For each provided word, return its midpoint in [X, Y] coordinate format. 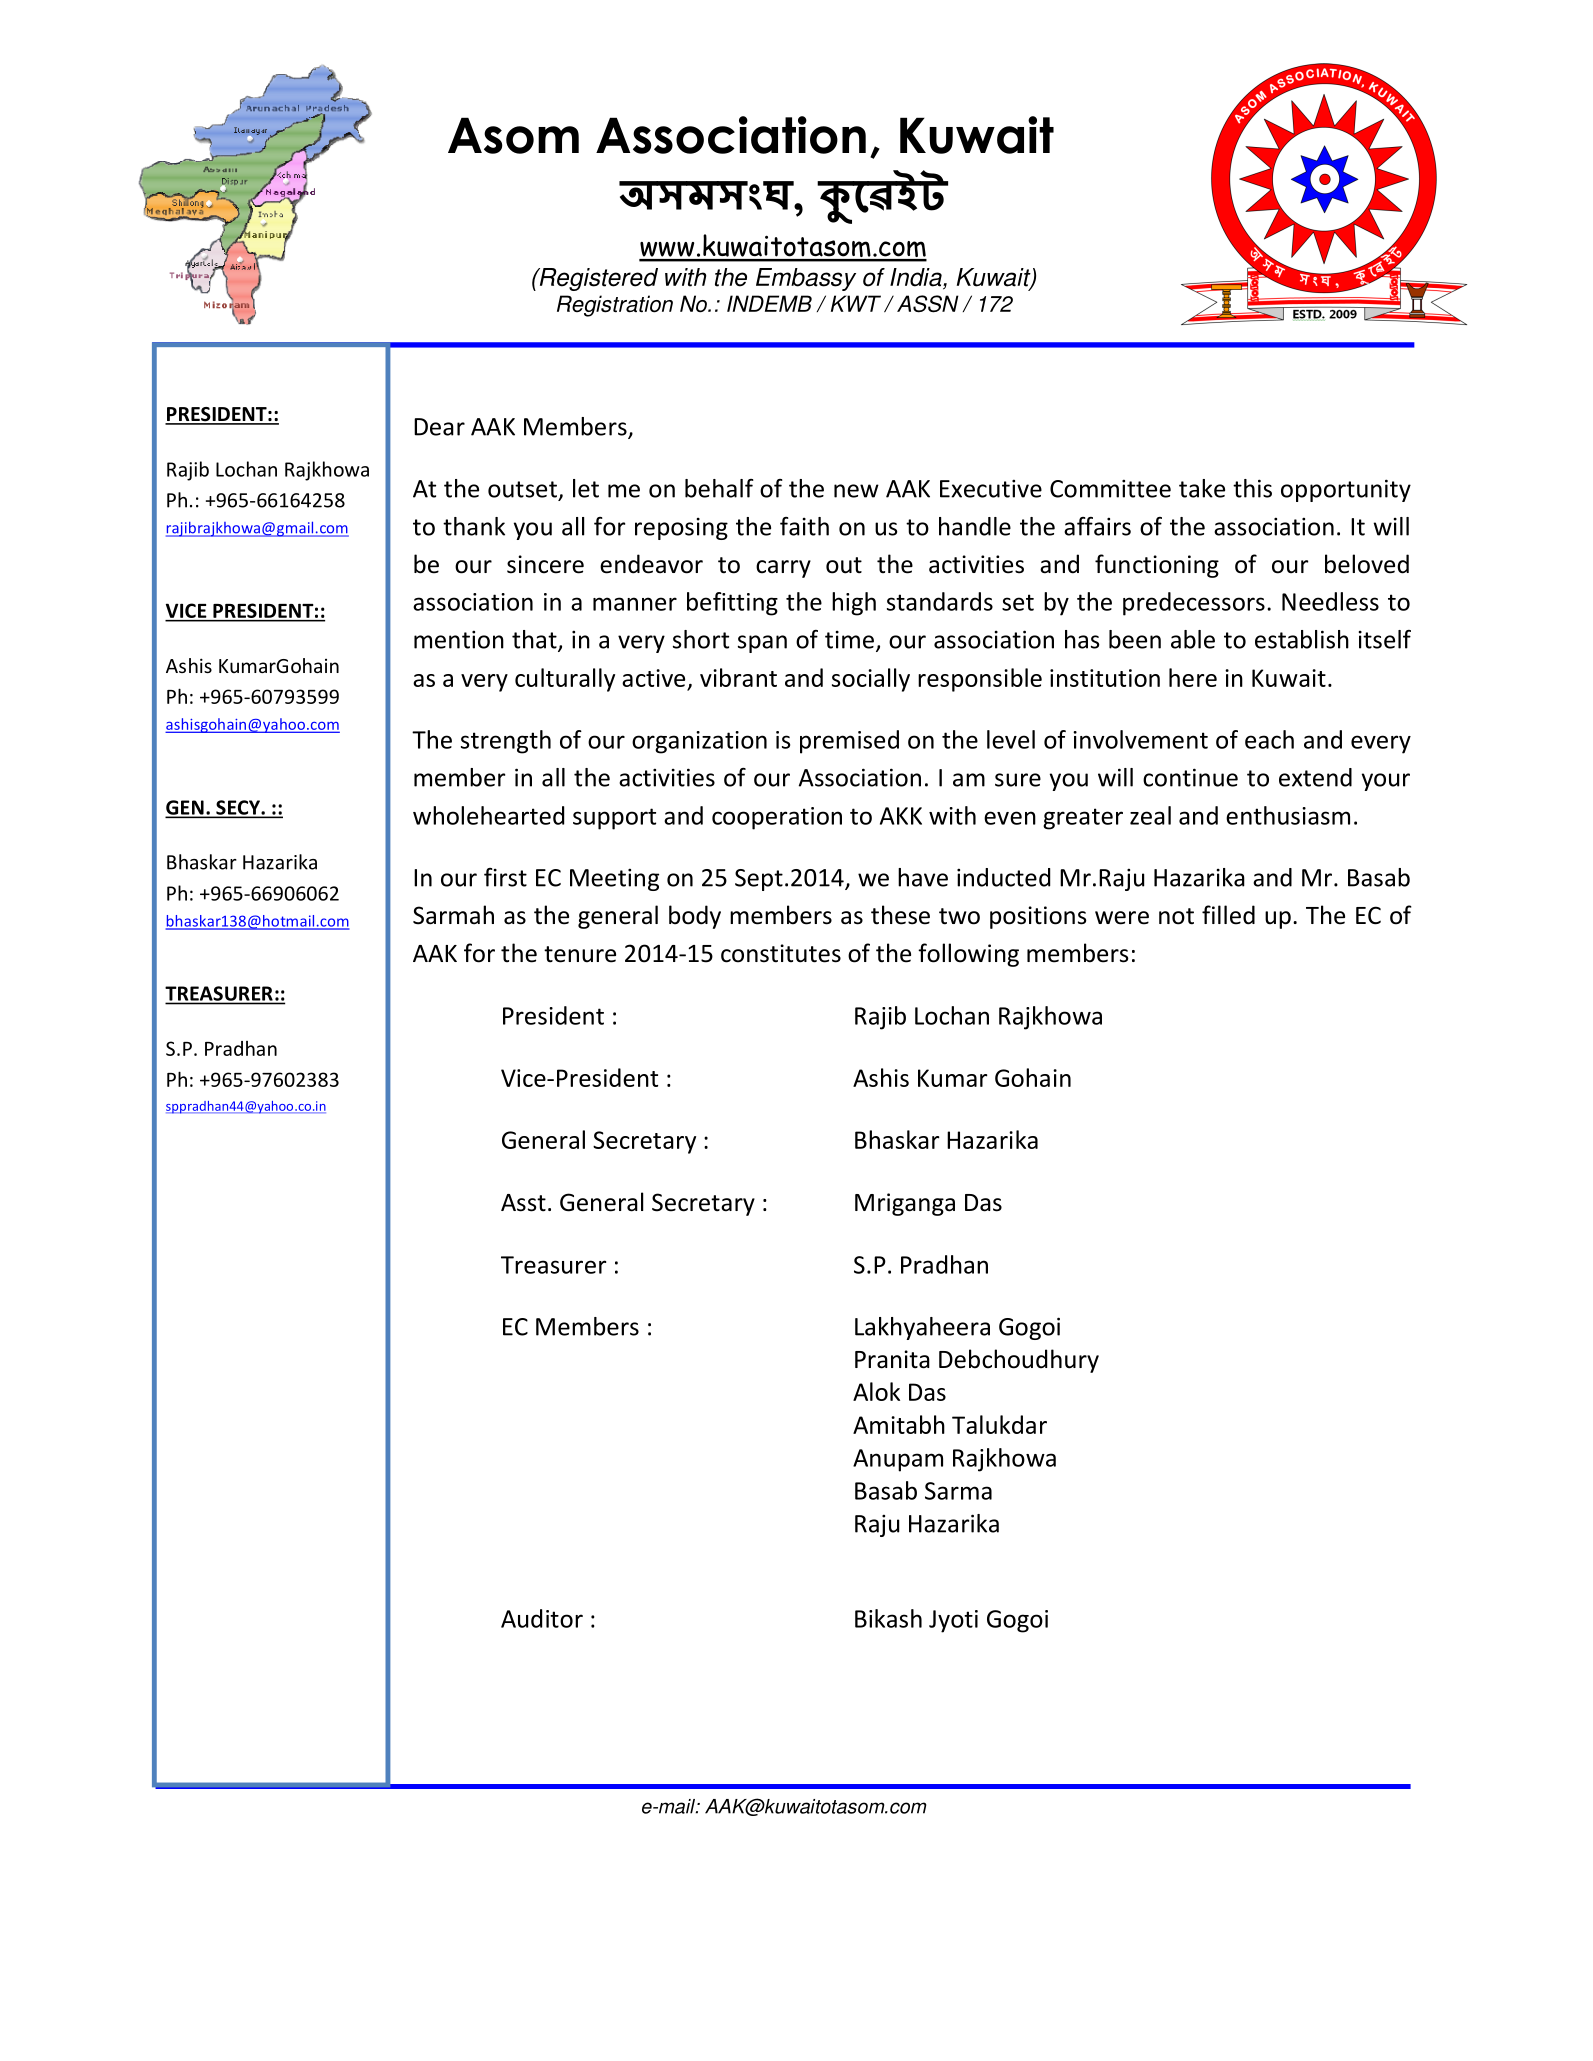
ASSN [928, 304]
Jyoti [953, 1621]
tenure [580, 954]
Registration [615, 306]
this [1252, 488]
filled [1228, 915]
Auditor [542, 1618]
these [900, 915]
